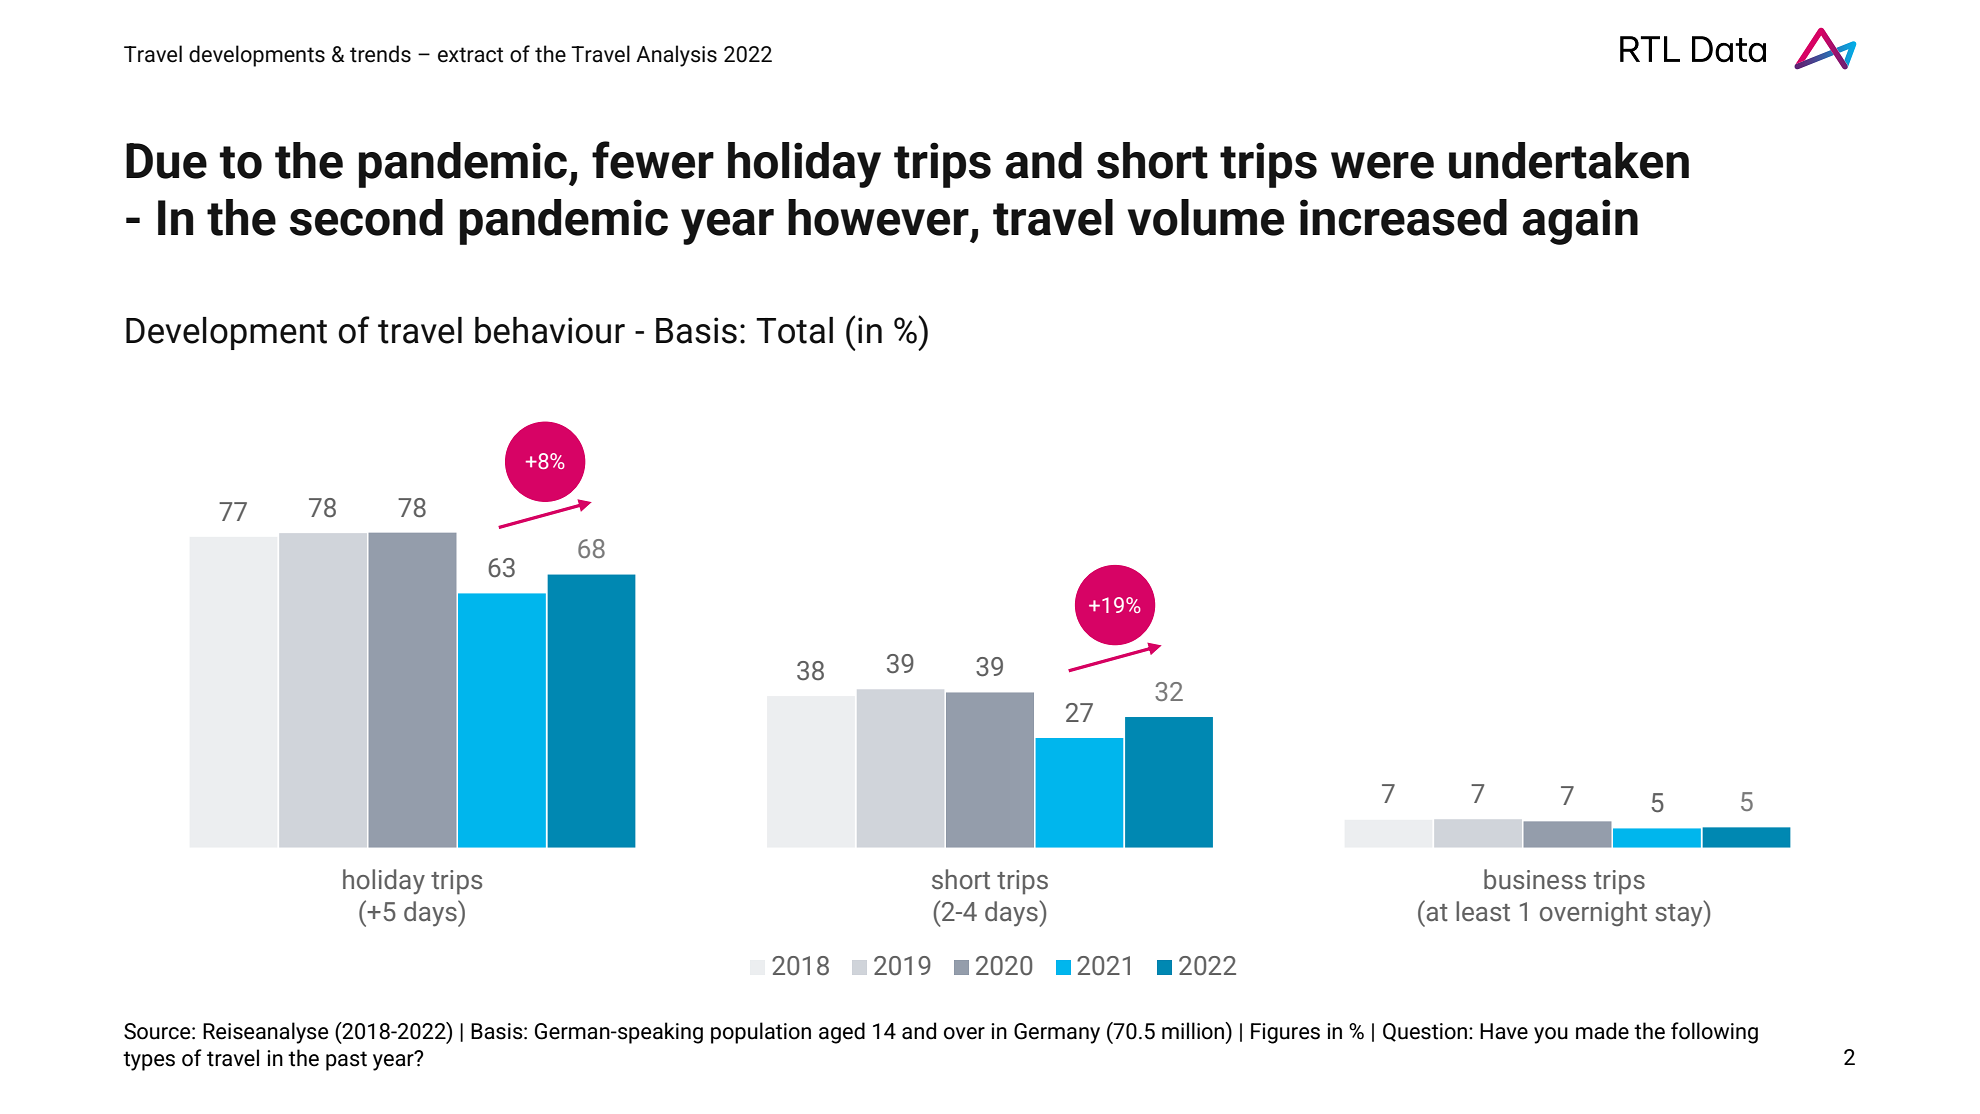 The height and width of the screenshot is (1114, 1980). Describe the element at coordinates (380, 54) in the screenshot. I see `trends` at that location.
